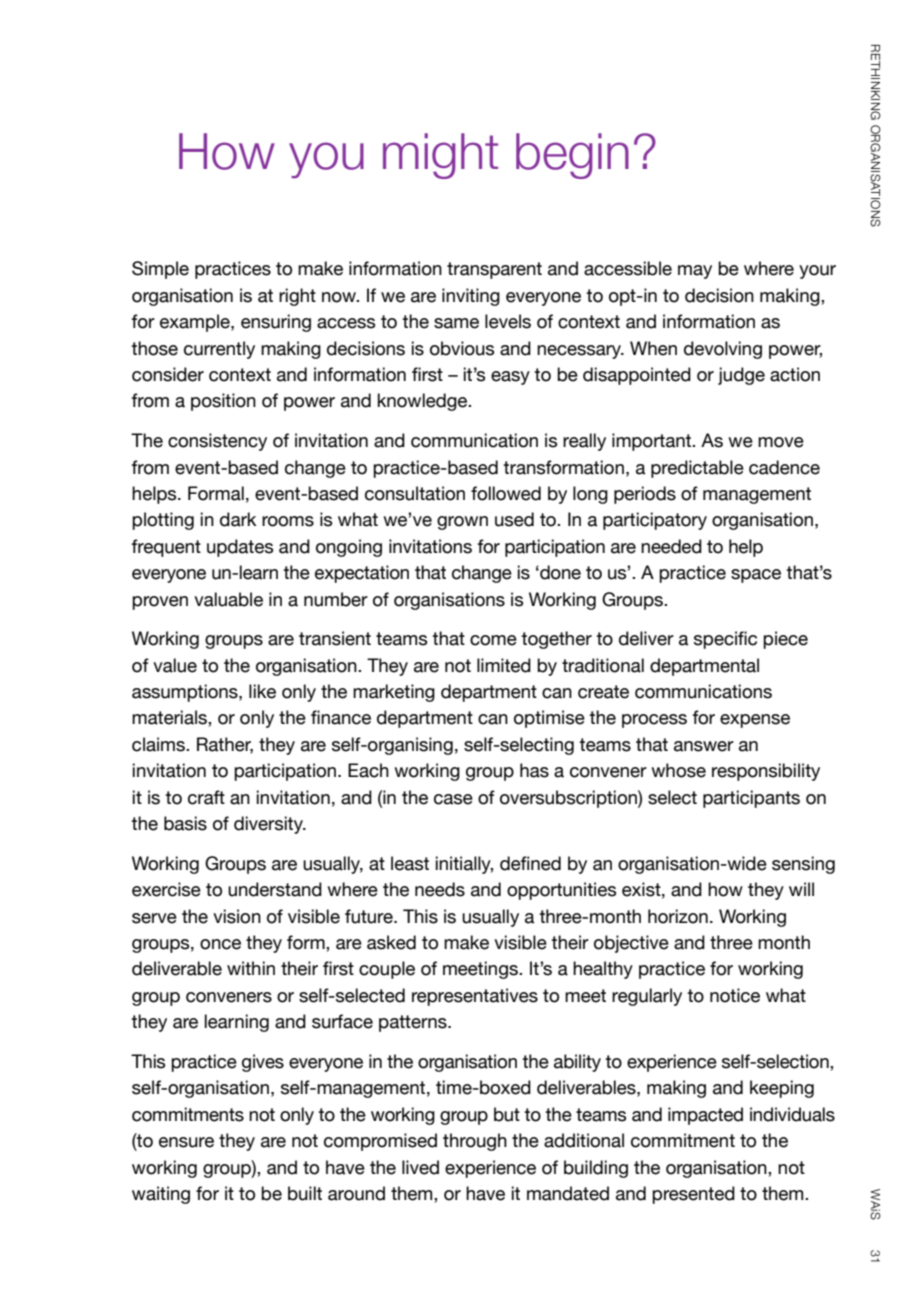 This document has width=924, height=1308. I want to click on may, so click(695, 272).
